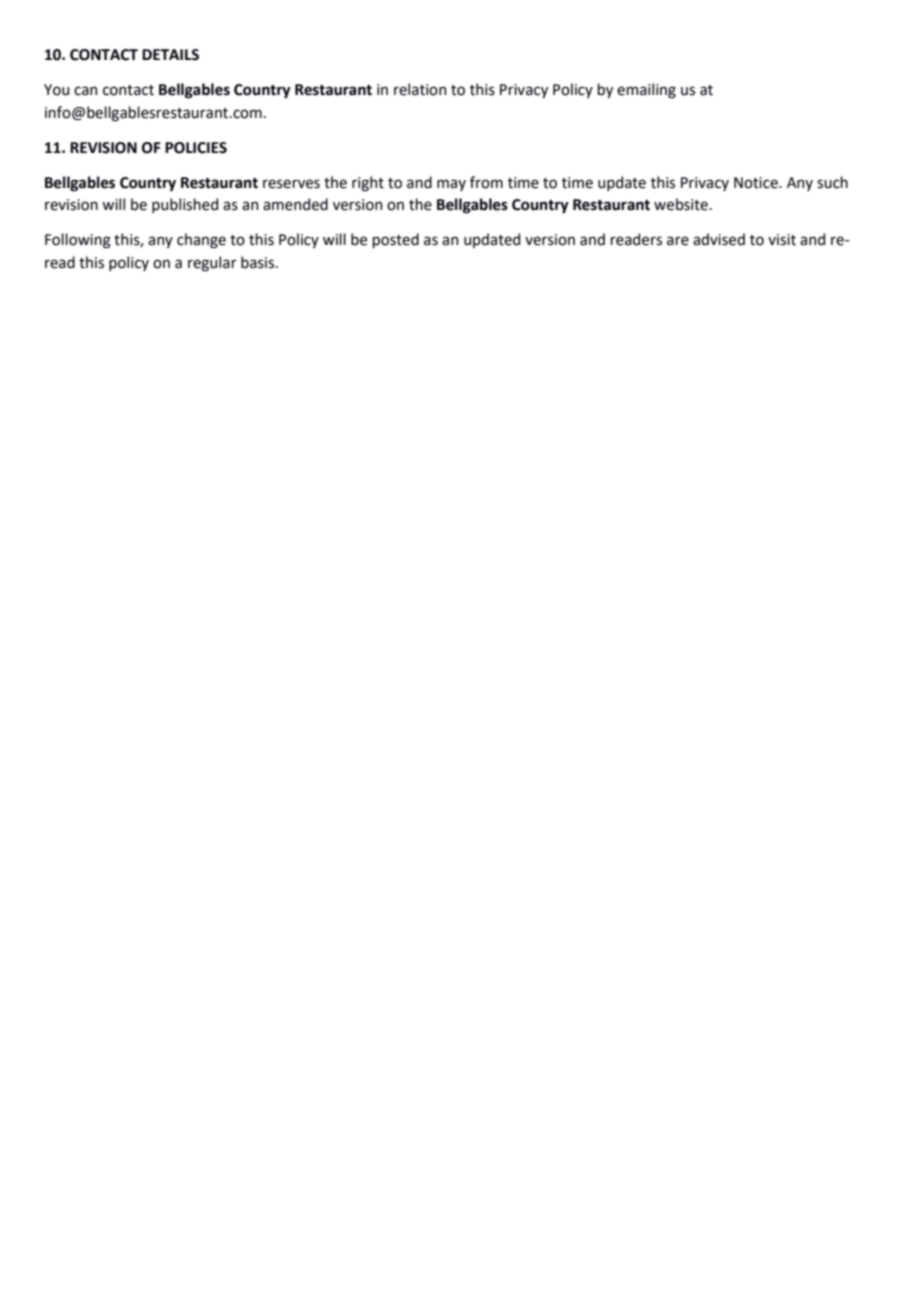 This document has width=924, height=1308. What do you see at coordinates (196, 148) in the document?
I see `POLICIES` at bounding box center [196, 148].
